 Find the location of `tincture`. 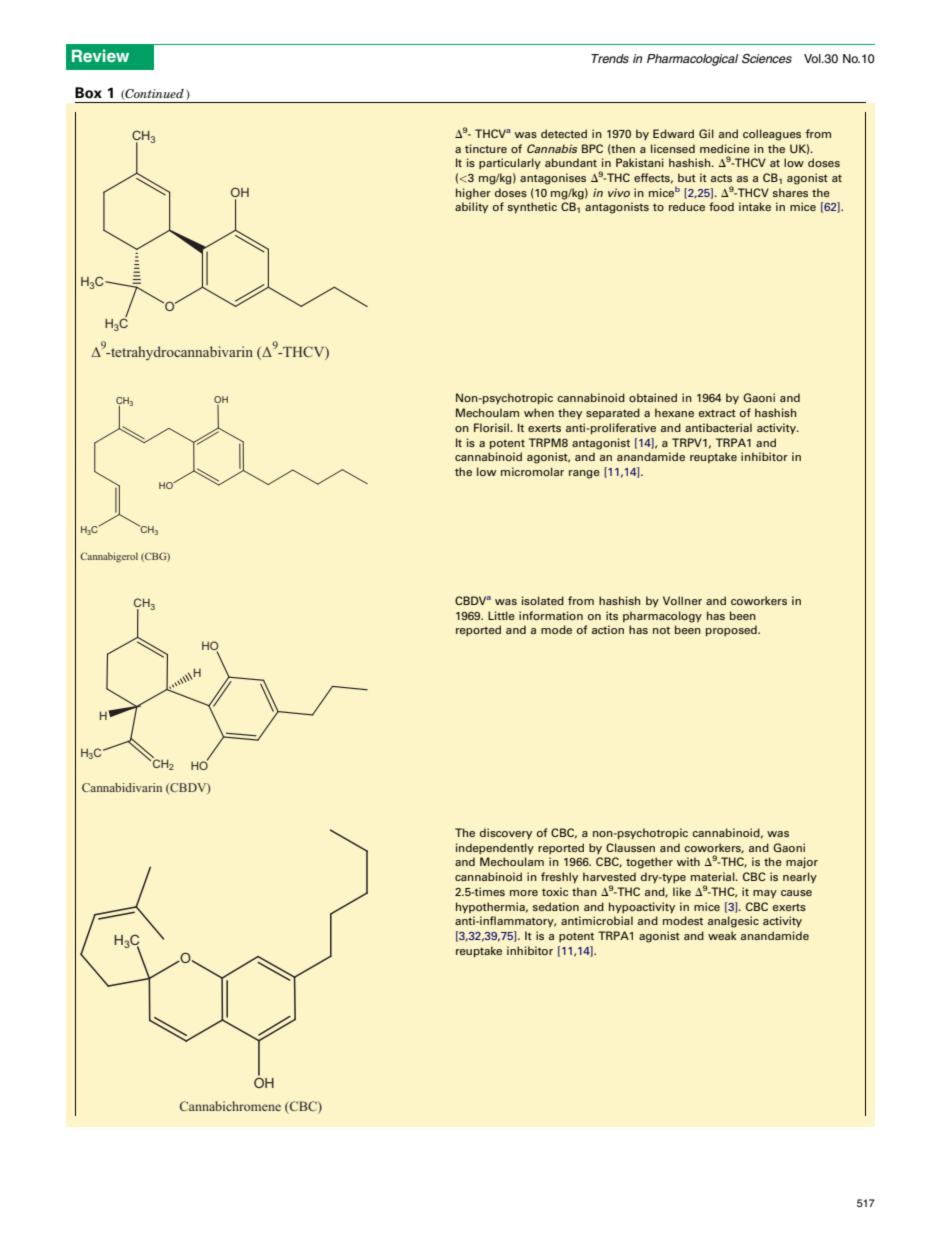

tincture is located at coordinates (486, 148).
